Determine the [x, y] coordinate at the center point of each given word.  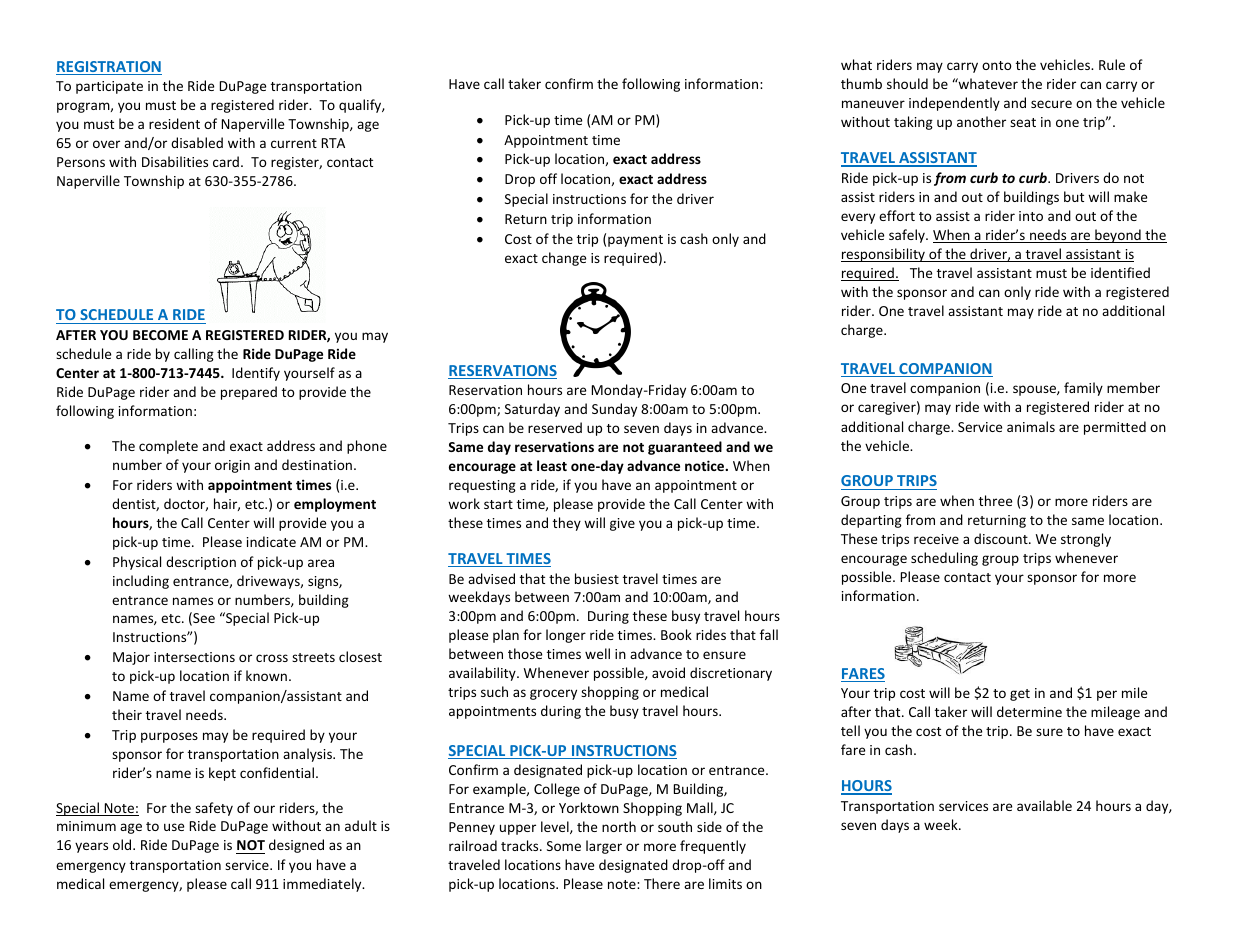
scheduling [944, 559]
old [123, 844]
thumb [861, 83]
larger [604, 847]
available [1044, 805]
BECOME [160, 335]
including [141, 582]
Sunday [614, 410]
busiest [597, 578]
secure [1051, 104]
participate [109, 87]
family [1083, 389]
